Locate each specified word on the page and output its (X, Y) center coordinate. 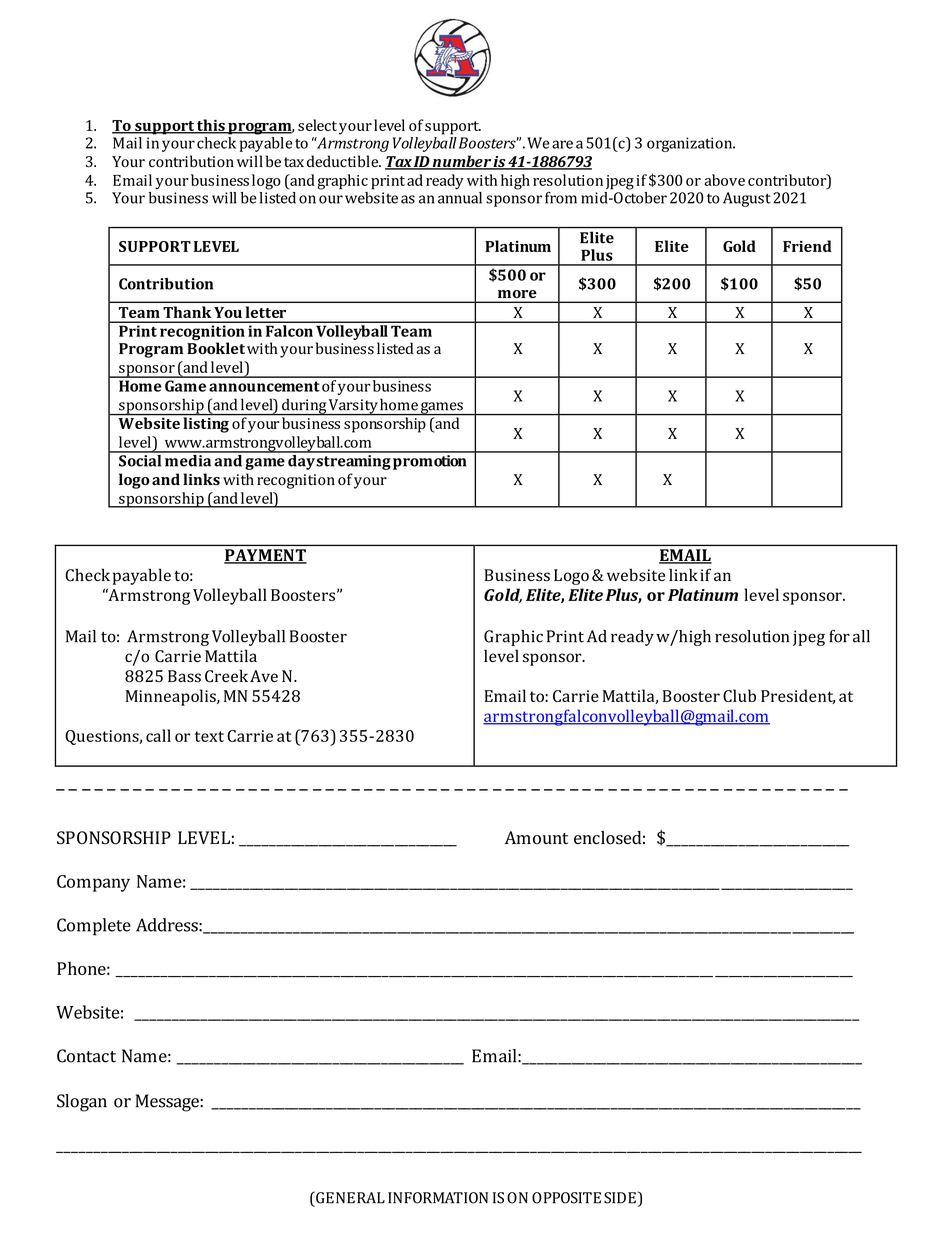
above (724, 180)
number (462, 162)
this (211, 126)
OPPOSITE (566, 1198)
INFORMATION (438, 1198)
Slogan (82, 1103)
